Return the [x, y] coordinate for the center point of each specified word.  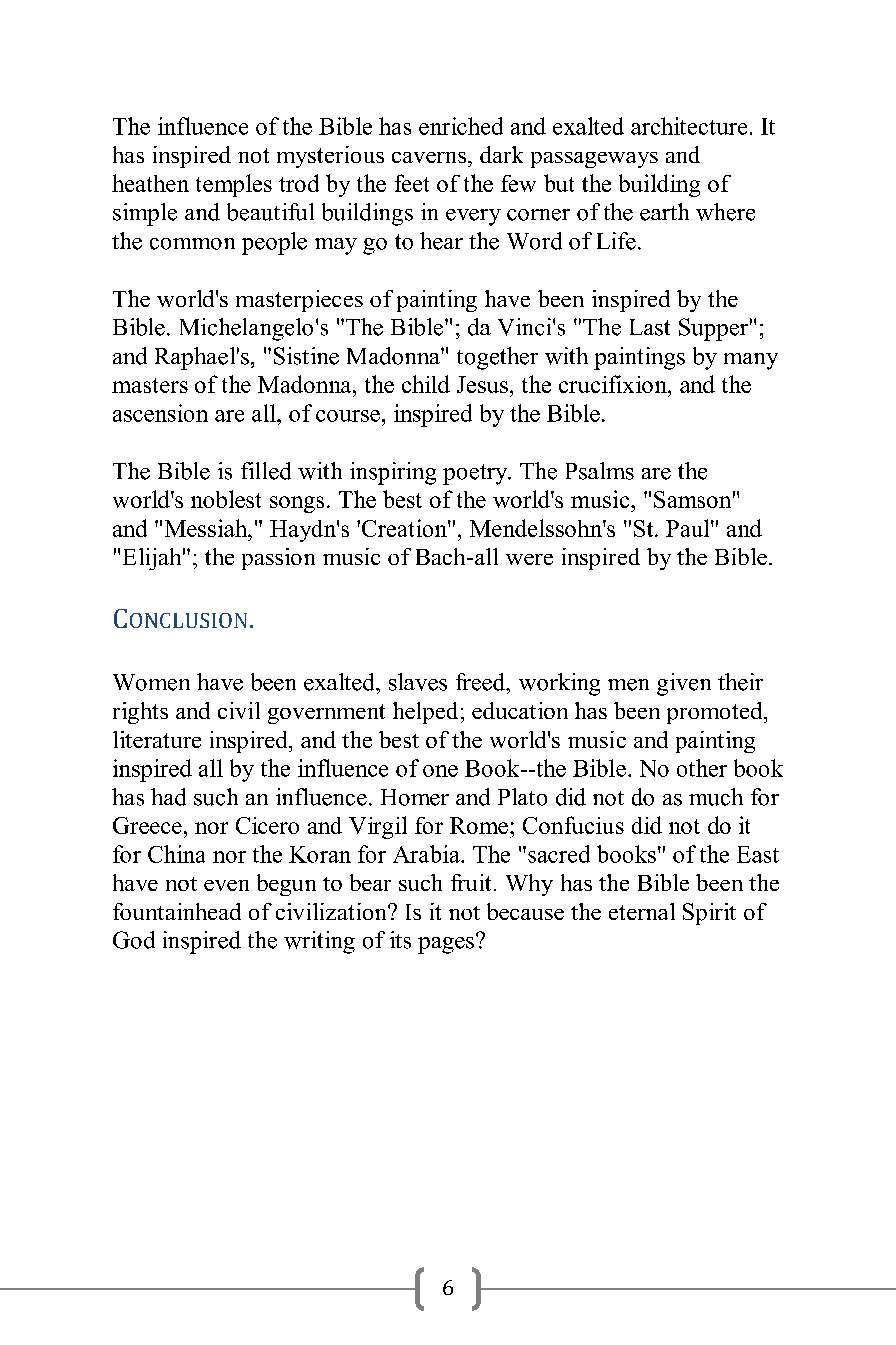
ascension [160, 413]
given [684, 684]
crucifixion [614, 384]
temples [234, 185]
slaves [418, 682]
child [426, 384]
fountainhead [177, 911]
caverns [429, 157]
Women [151, 682]
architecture [689, 126]
